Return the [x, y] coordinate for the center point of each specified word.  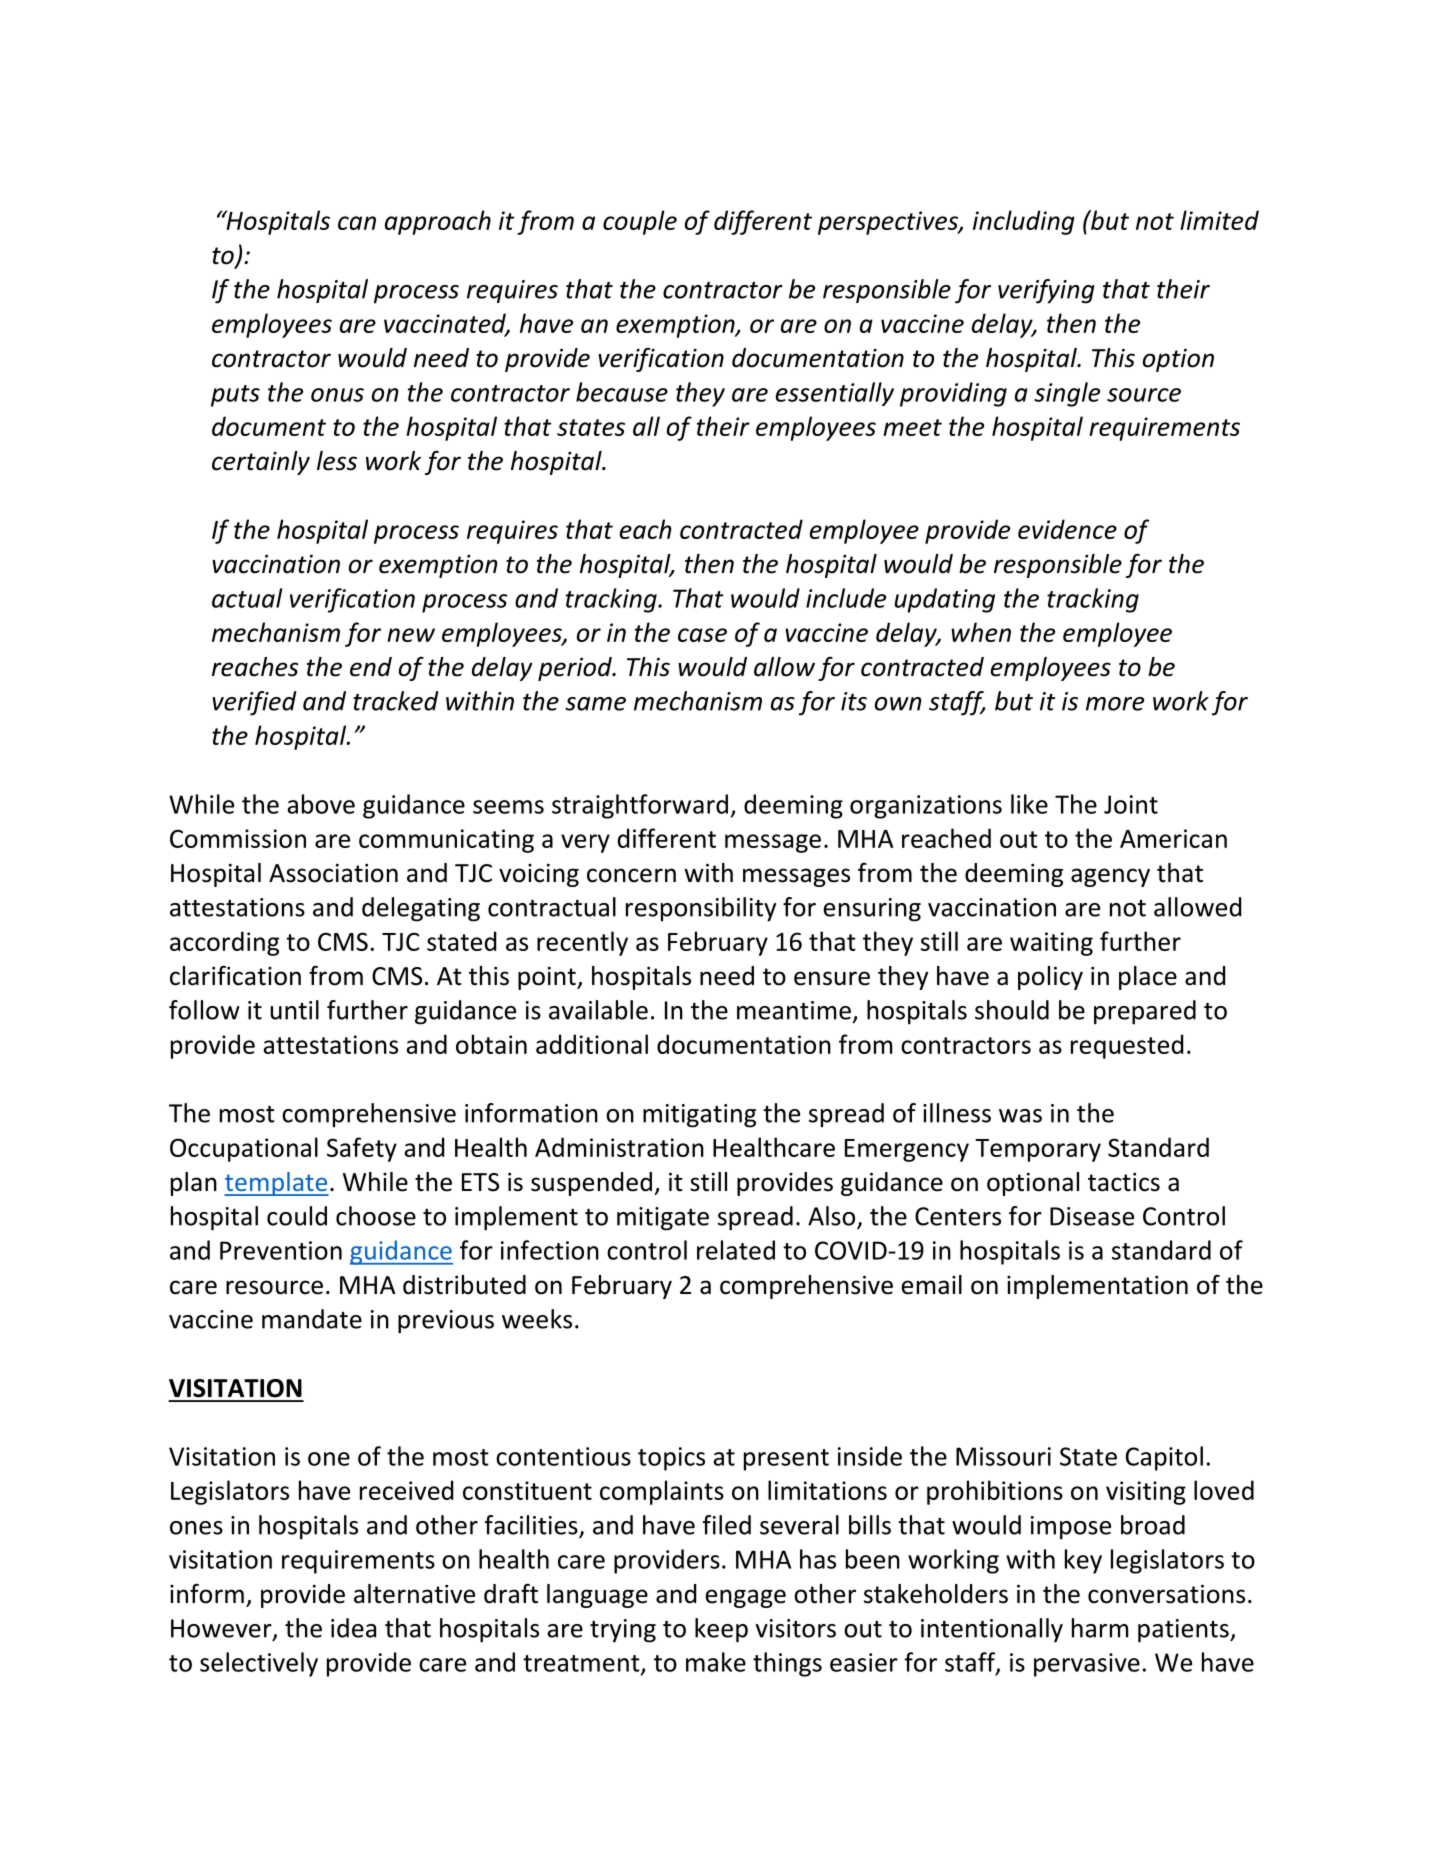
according [224, 943]
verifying [1046, 291]
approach [438, 222]
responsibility [701, 909]
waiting [1051, 944]
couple [640, 222]
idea [353, 1628]
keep [721, 1630]
